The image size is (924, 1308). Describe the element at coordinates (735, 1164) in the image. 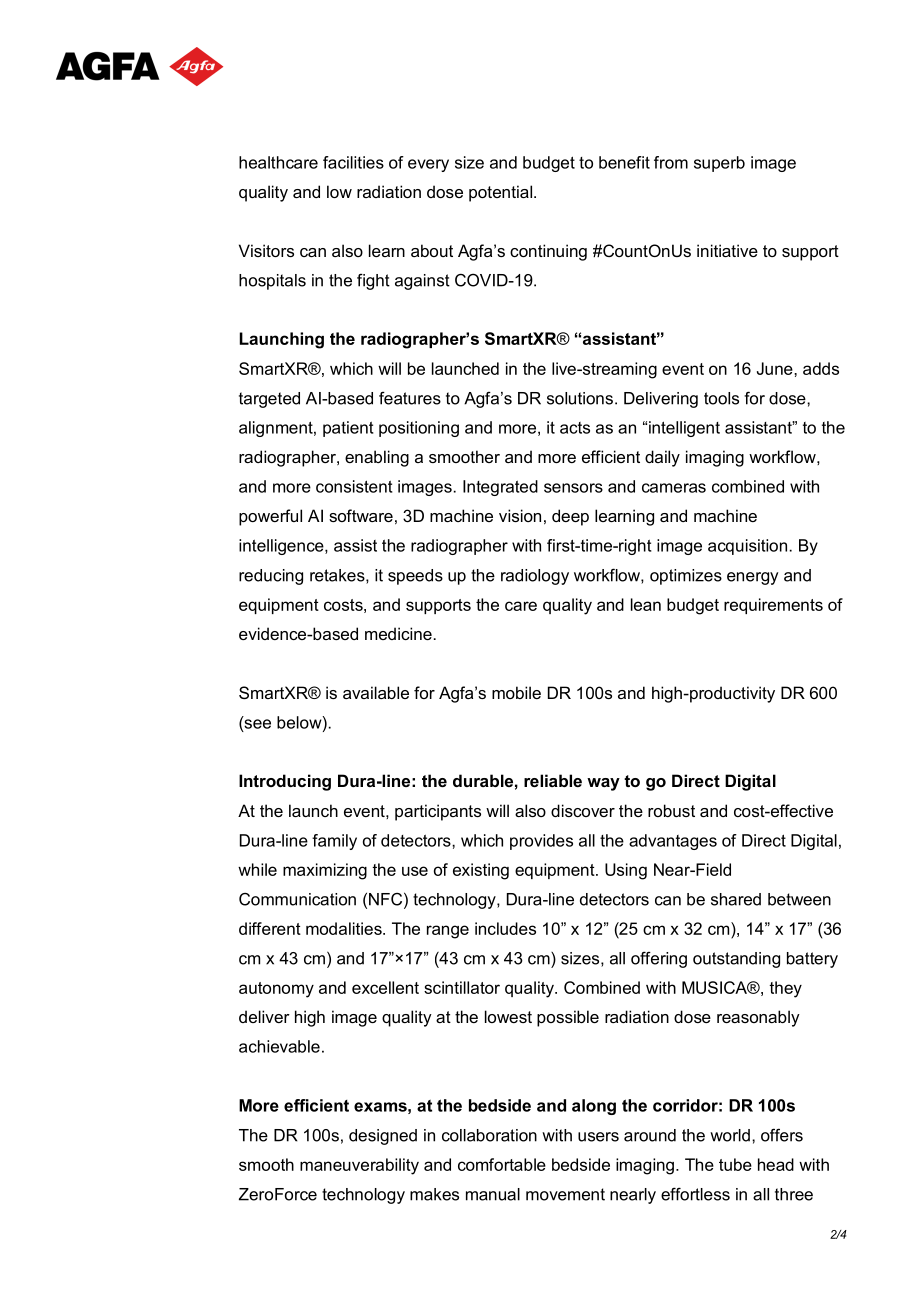

I see `tube` at that location.
